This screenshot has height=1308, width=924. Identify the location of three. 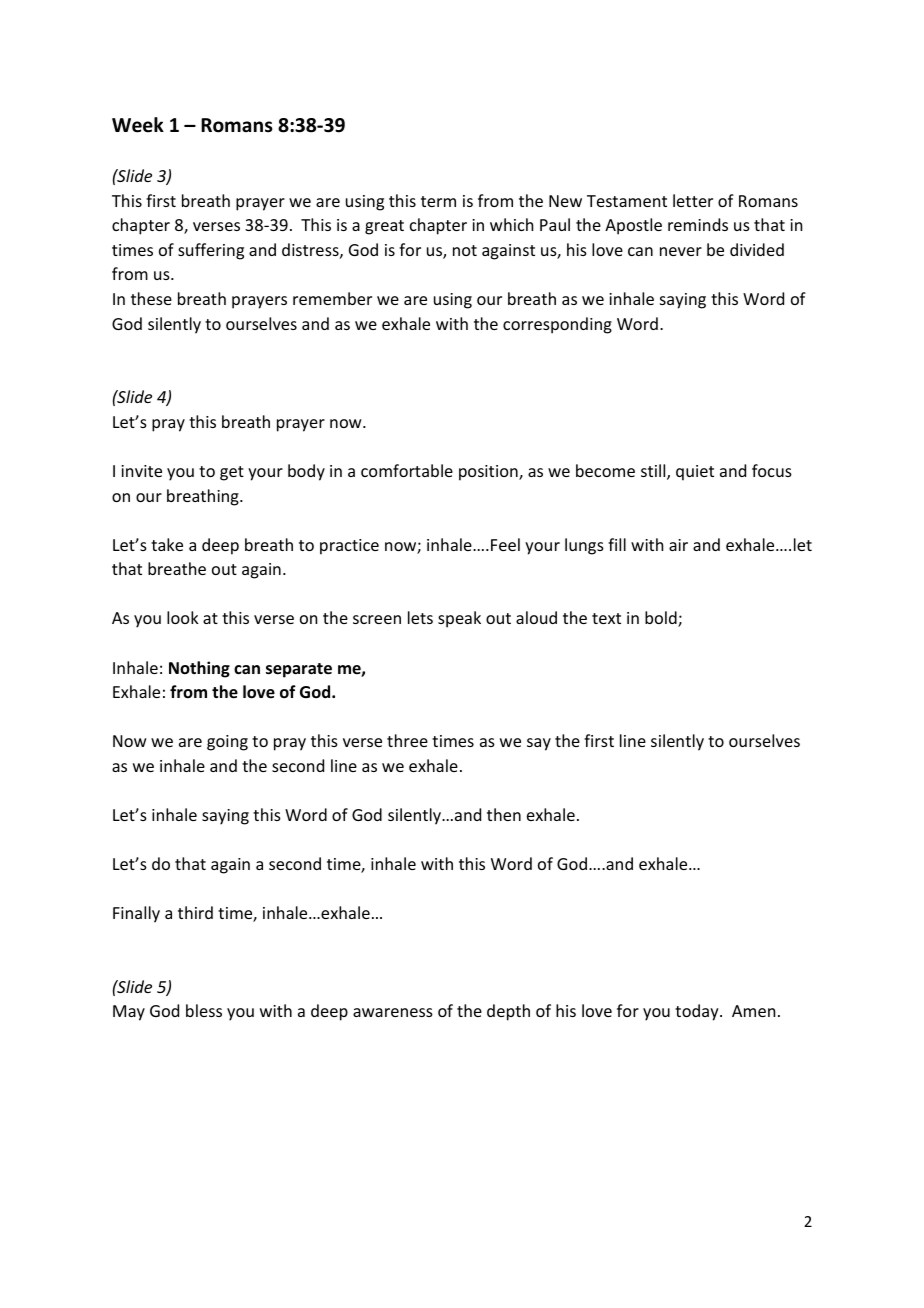
(407, 740).
